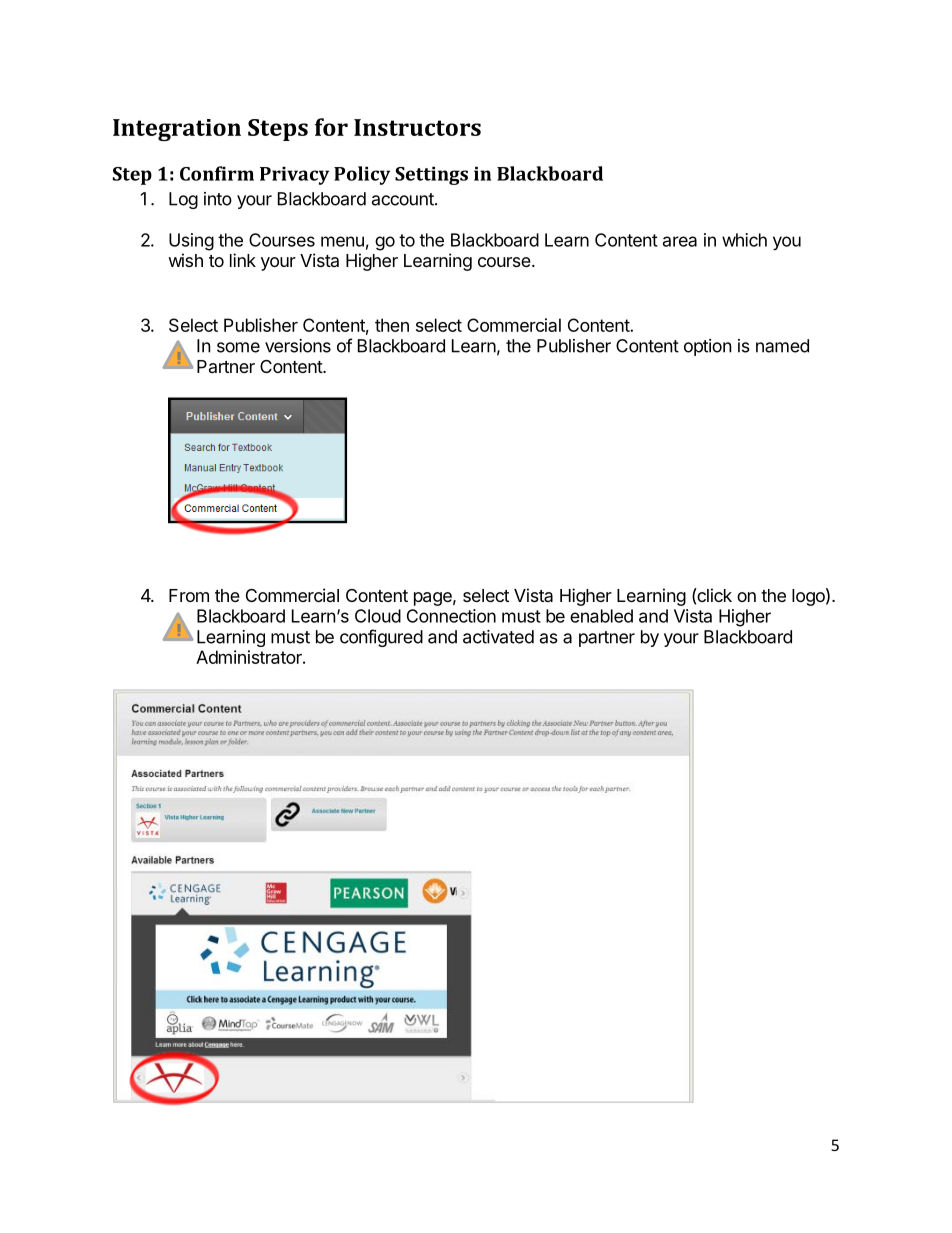 The width and height of the screenshot is (952, 1233). What do you see at coordinates (392, 325) in the screenshot?
I see `then` at bounding box center [392, 325].
